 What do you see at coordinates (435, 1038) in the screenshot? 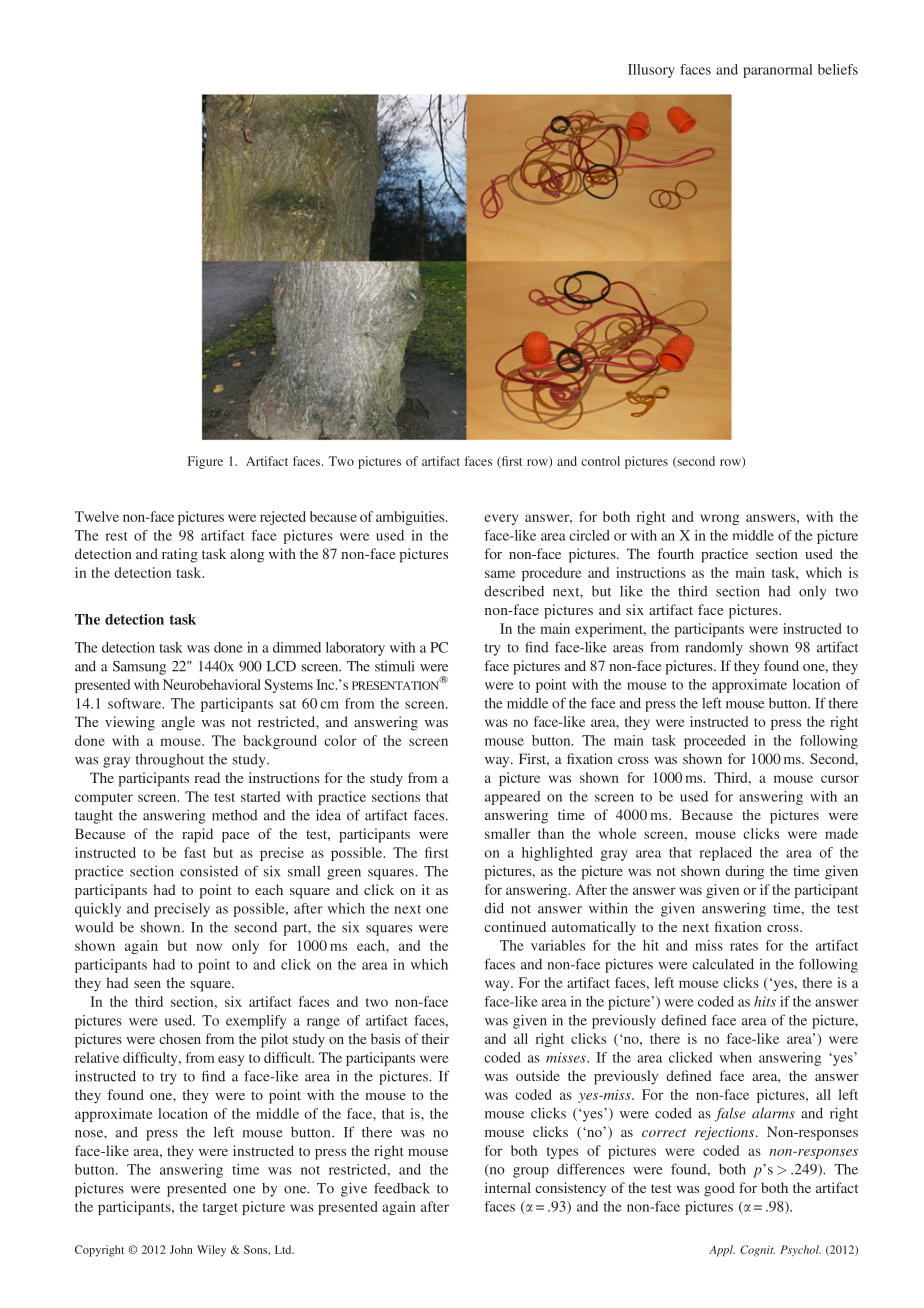
I see `their` at bounding box center [435, 1038].
